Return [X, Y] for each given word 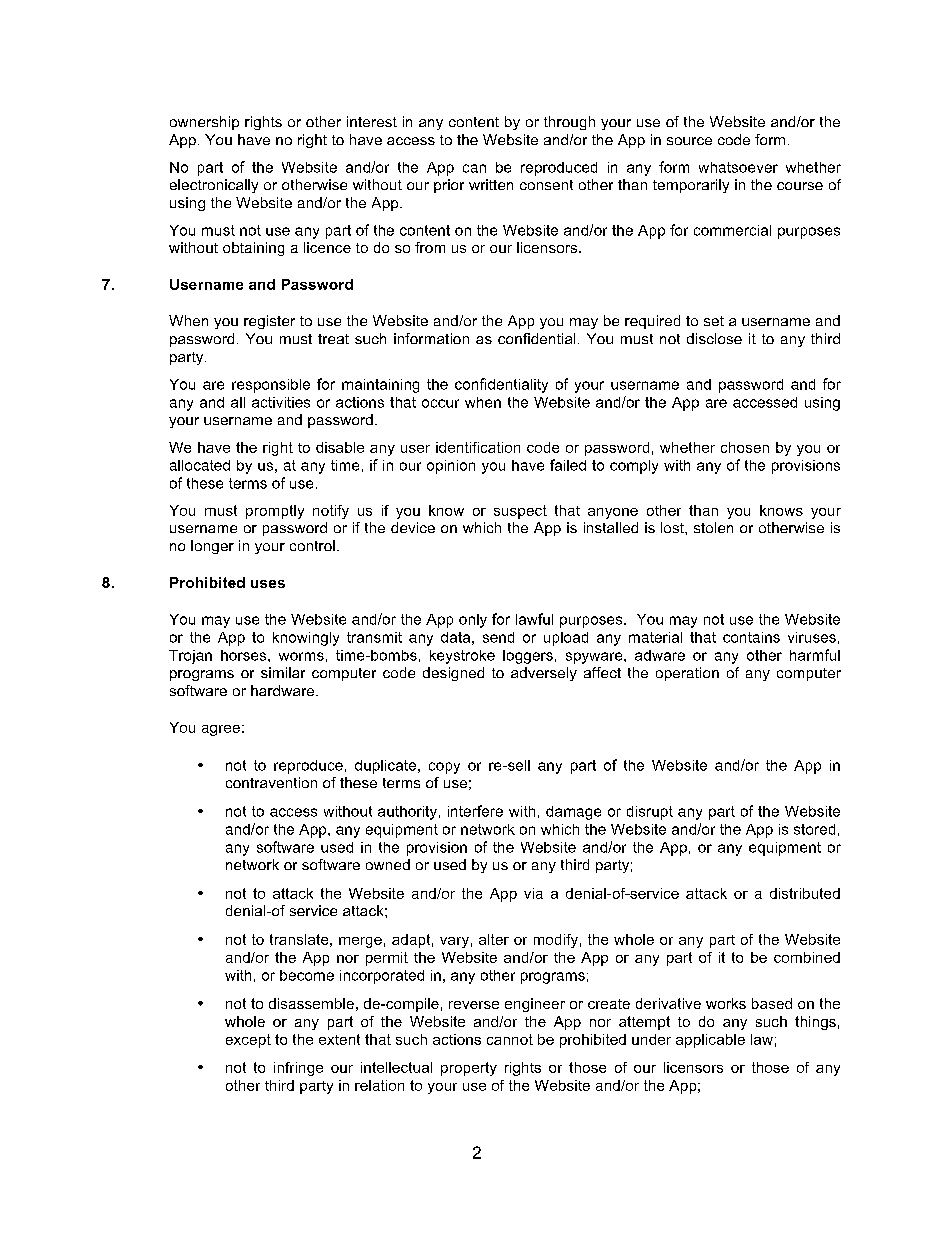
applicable [710, 1041]
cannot [510, 1039]
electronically [214, 186]
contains [751, 637]
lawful [534, 619]
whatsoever [738, 167]
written [491, 184]
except [248, 1041]
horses [245, 655]
